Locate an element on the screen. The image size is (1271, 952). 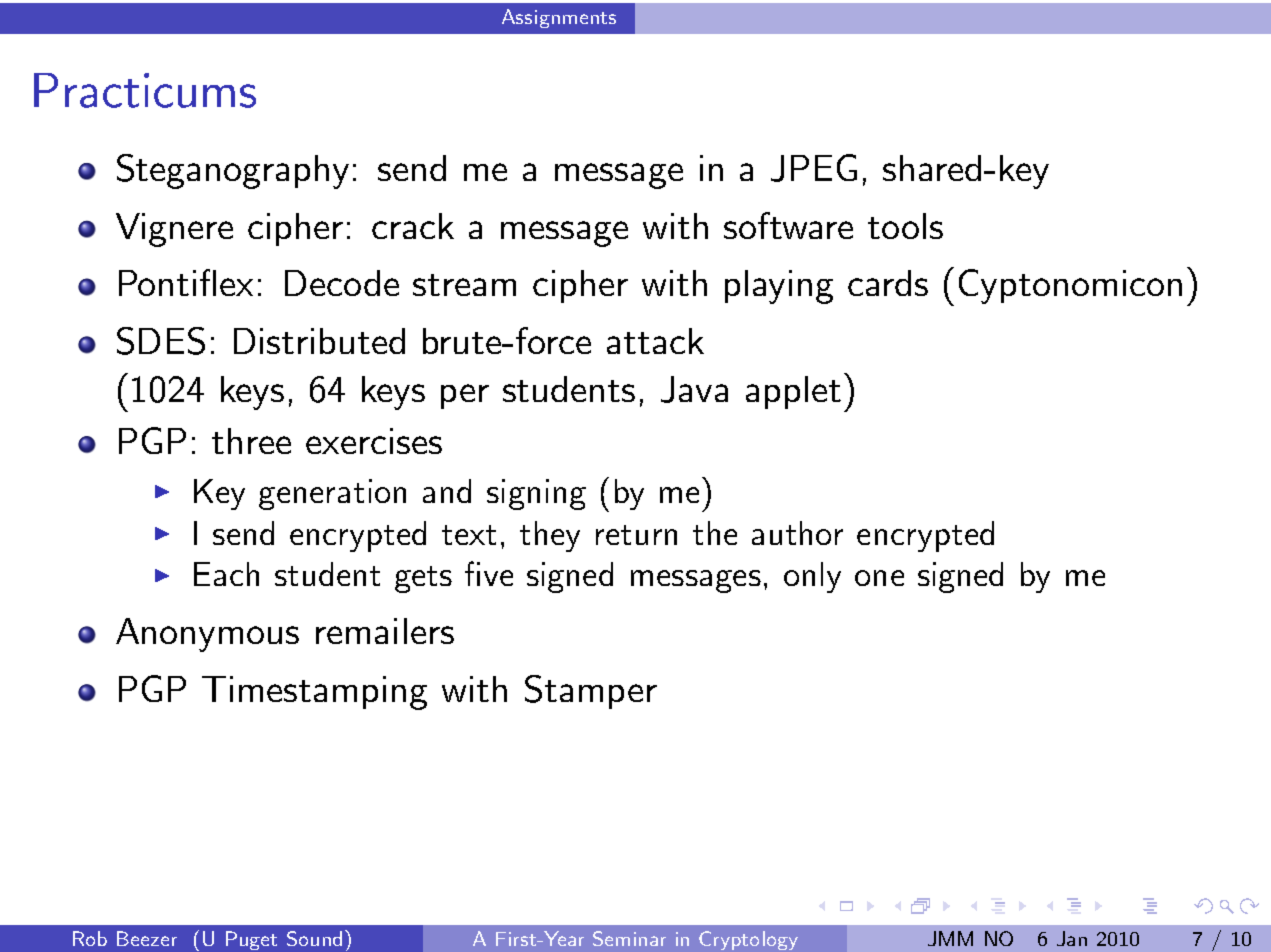
JPEG is located at coordinates (814, 168).
